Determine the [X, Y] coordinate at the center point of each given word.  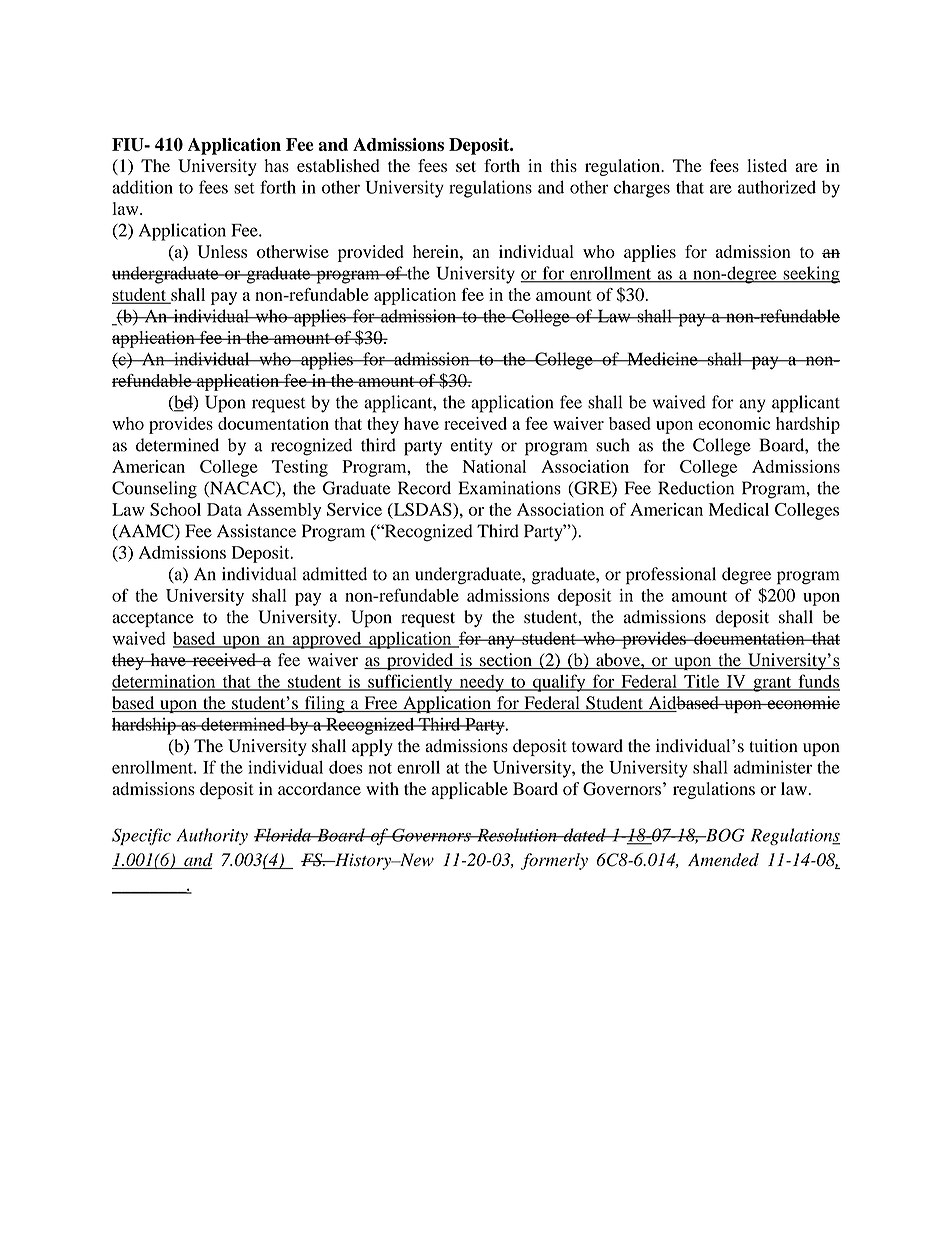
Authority [212, 836]
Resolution [517, 835]
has [276, 165]
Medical [739, 509]
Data [224, 509]
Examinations [510, 488]
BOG [724, 835]
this [563, 165]
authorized [777, 187]
